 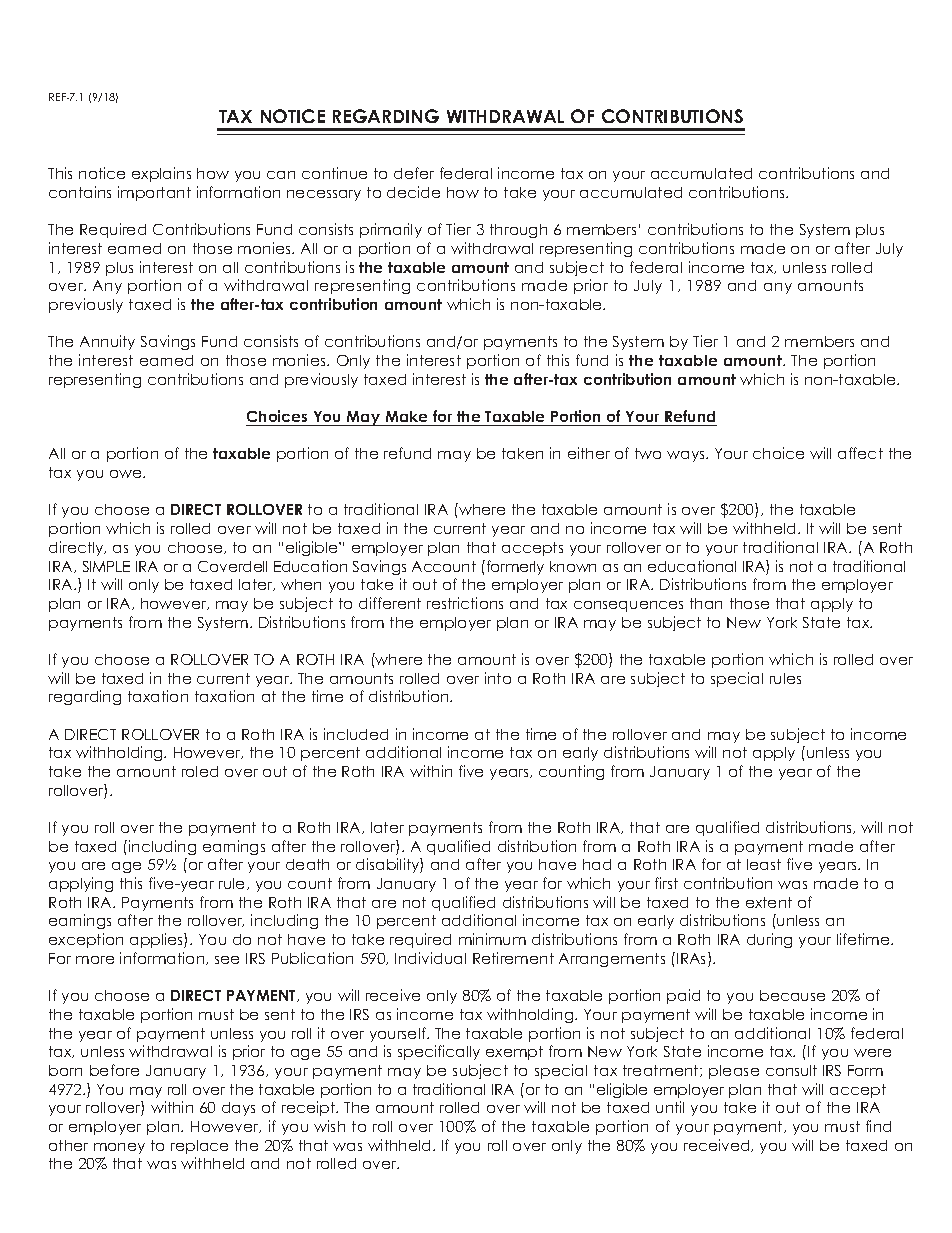 I want to click on consult, so click(x=791, y=1070).
